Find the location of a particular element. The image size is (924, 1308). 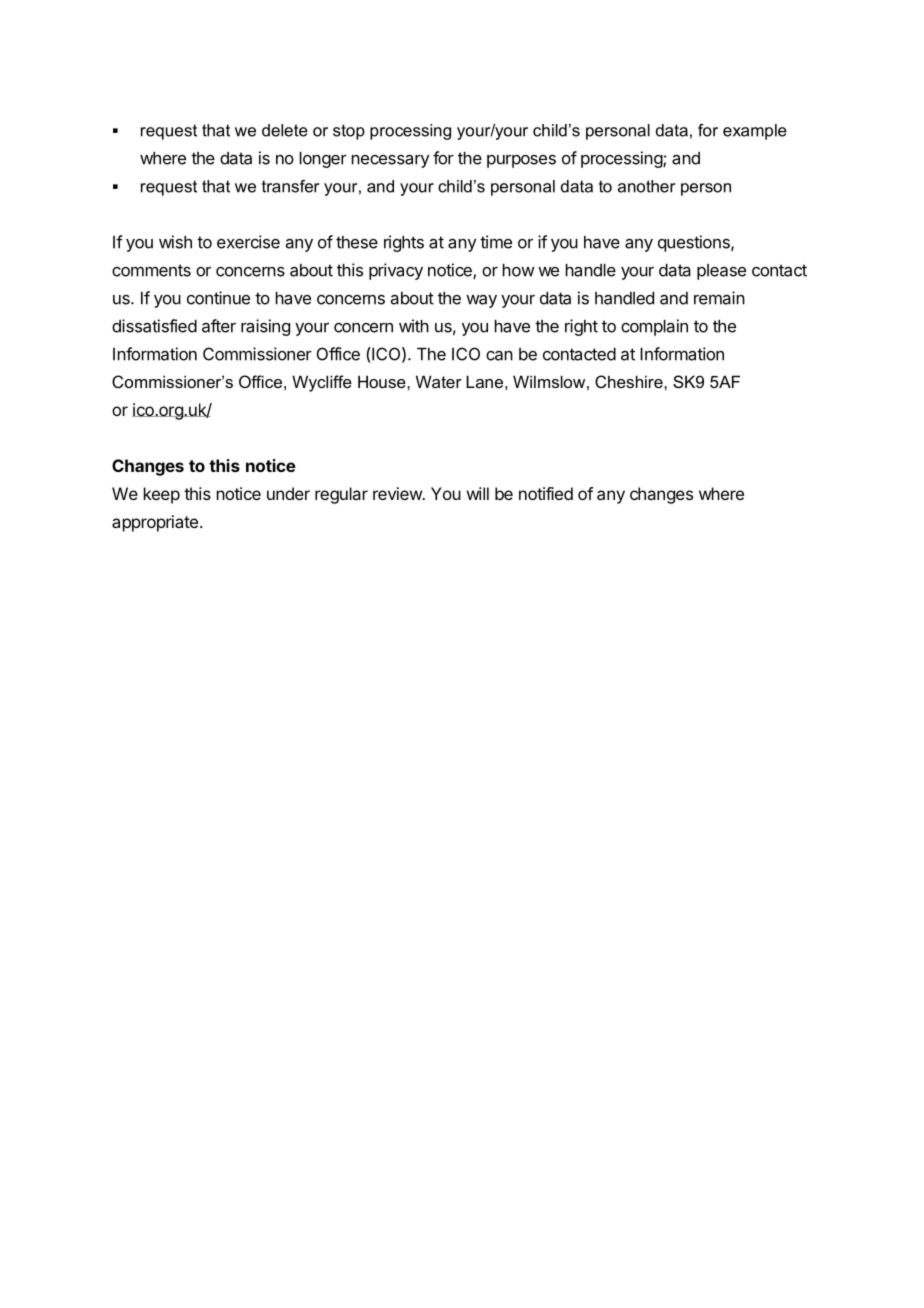

with is located at coordinates (414, 326).
